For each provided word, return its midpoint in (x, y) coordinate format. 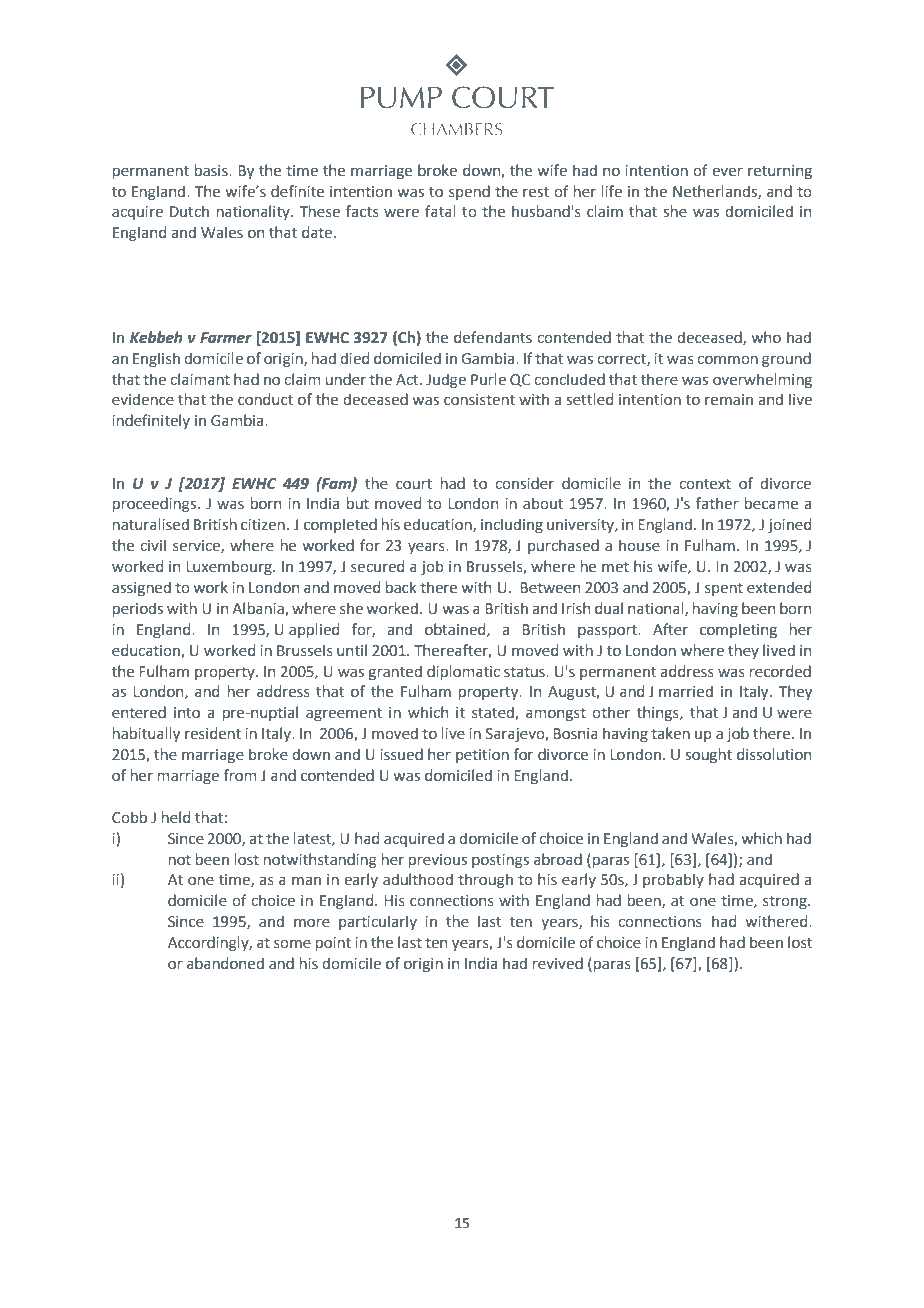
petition (482, 756)
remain (729, 400)
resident (213, 733)
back (401, 587)
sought (708, 755)
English (156, 359)
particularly (378, 922)
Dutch (189, 211)
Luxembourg (230, 567)
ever (727, 172)
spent (724, 589)
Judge (446, 380)
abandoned (225, 963)
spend (469, 192)
